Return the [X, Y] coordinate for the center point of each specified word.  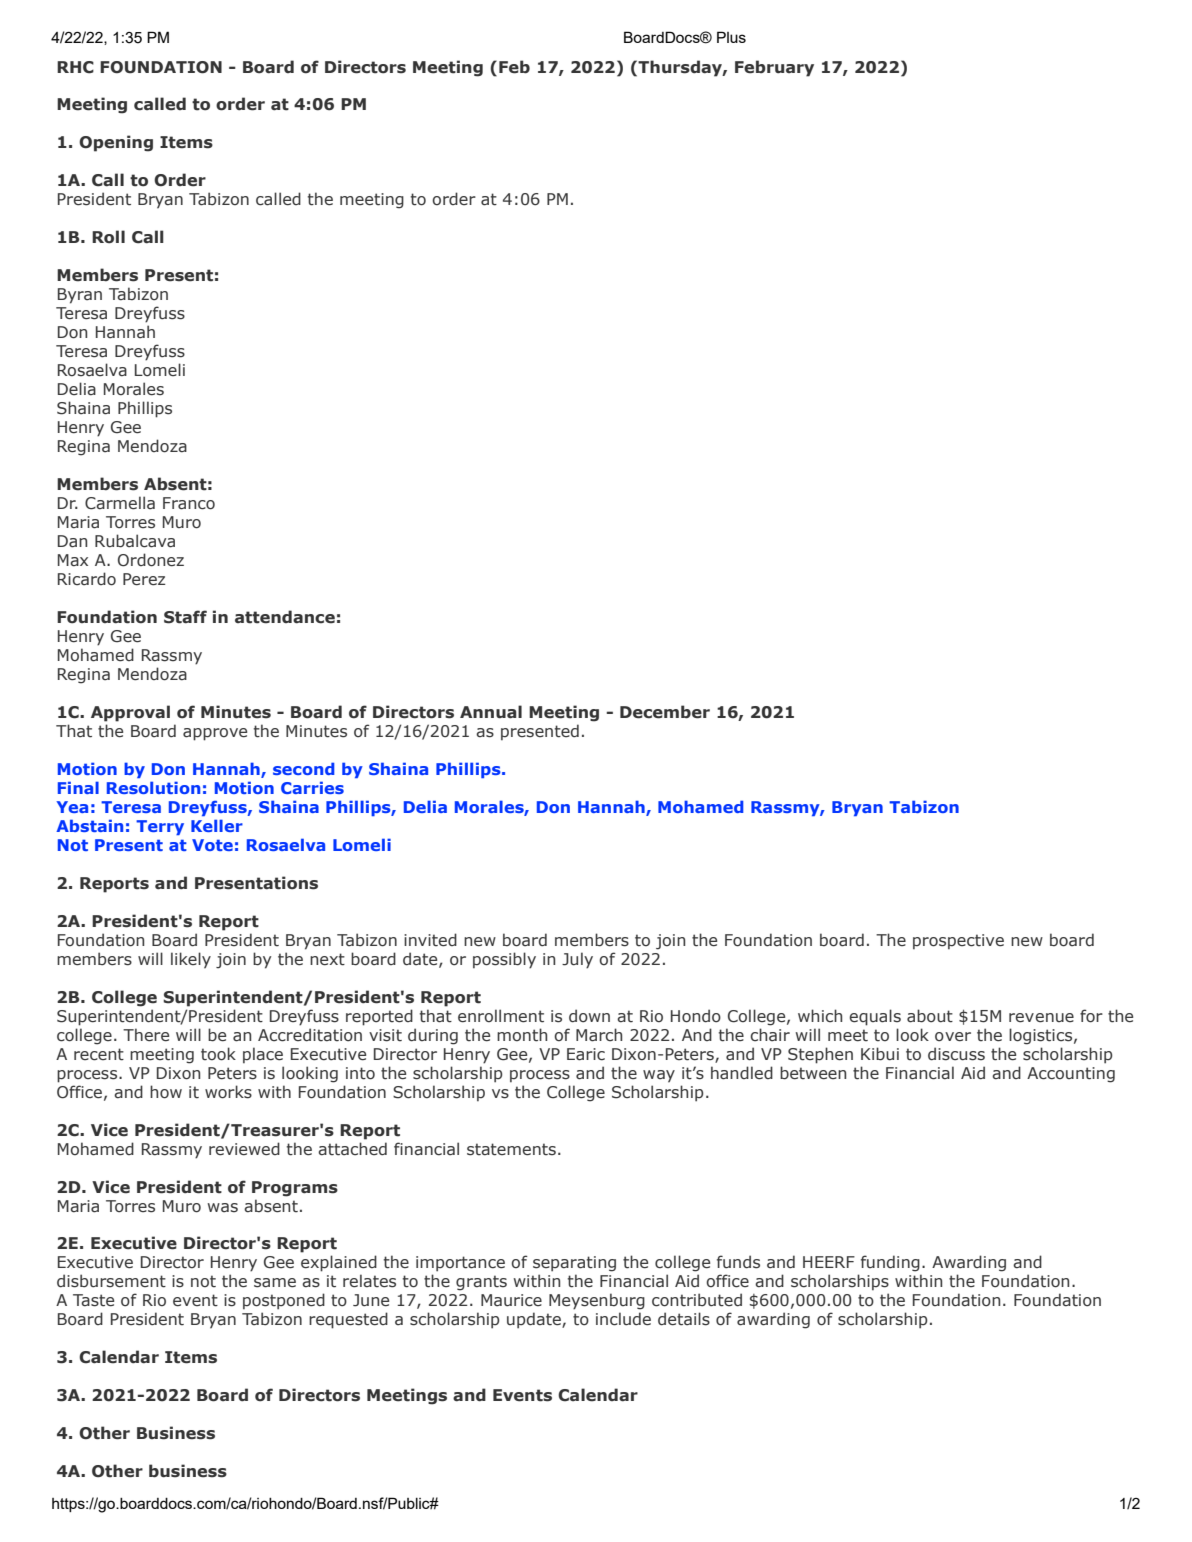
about [930, 1016]
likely [191, 960]
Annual [491, 712]
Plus [731, 37]
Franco [189, 503]
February [774, 68]
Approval [130, 713]
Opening [116, 143]
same [275, 1283]
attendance [285, 617]
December [665, 712]
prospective [958, 942]
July [577, 960]
